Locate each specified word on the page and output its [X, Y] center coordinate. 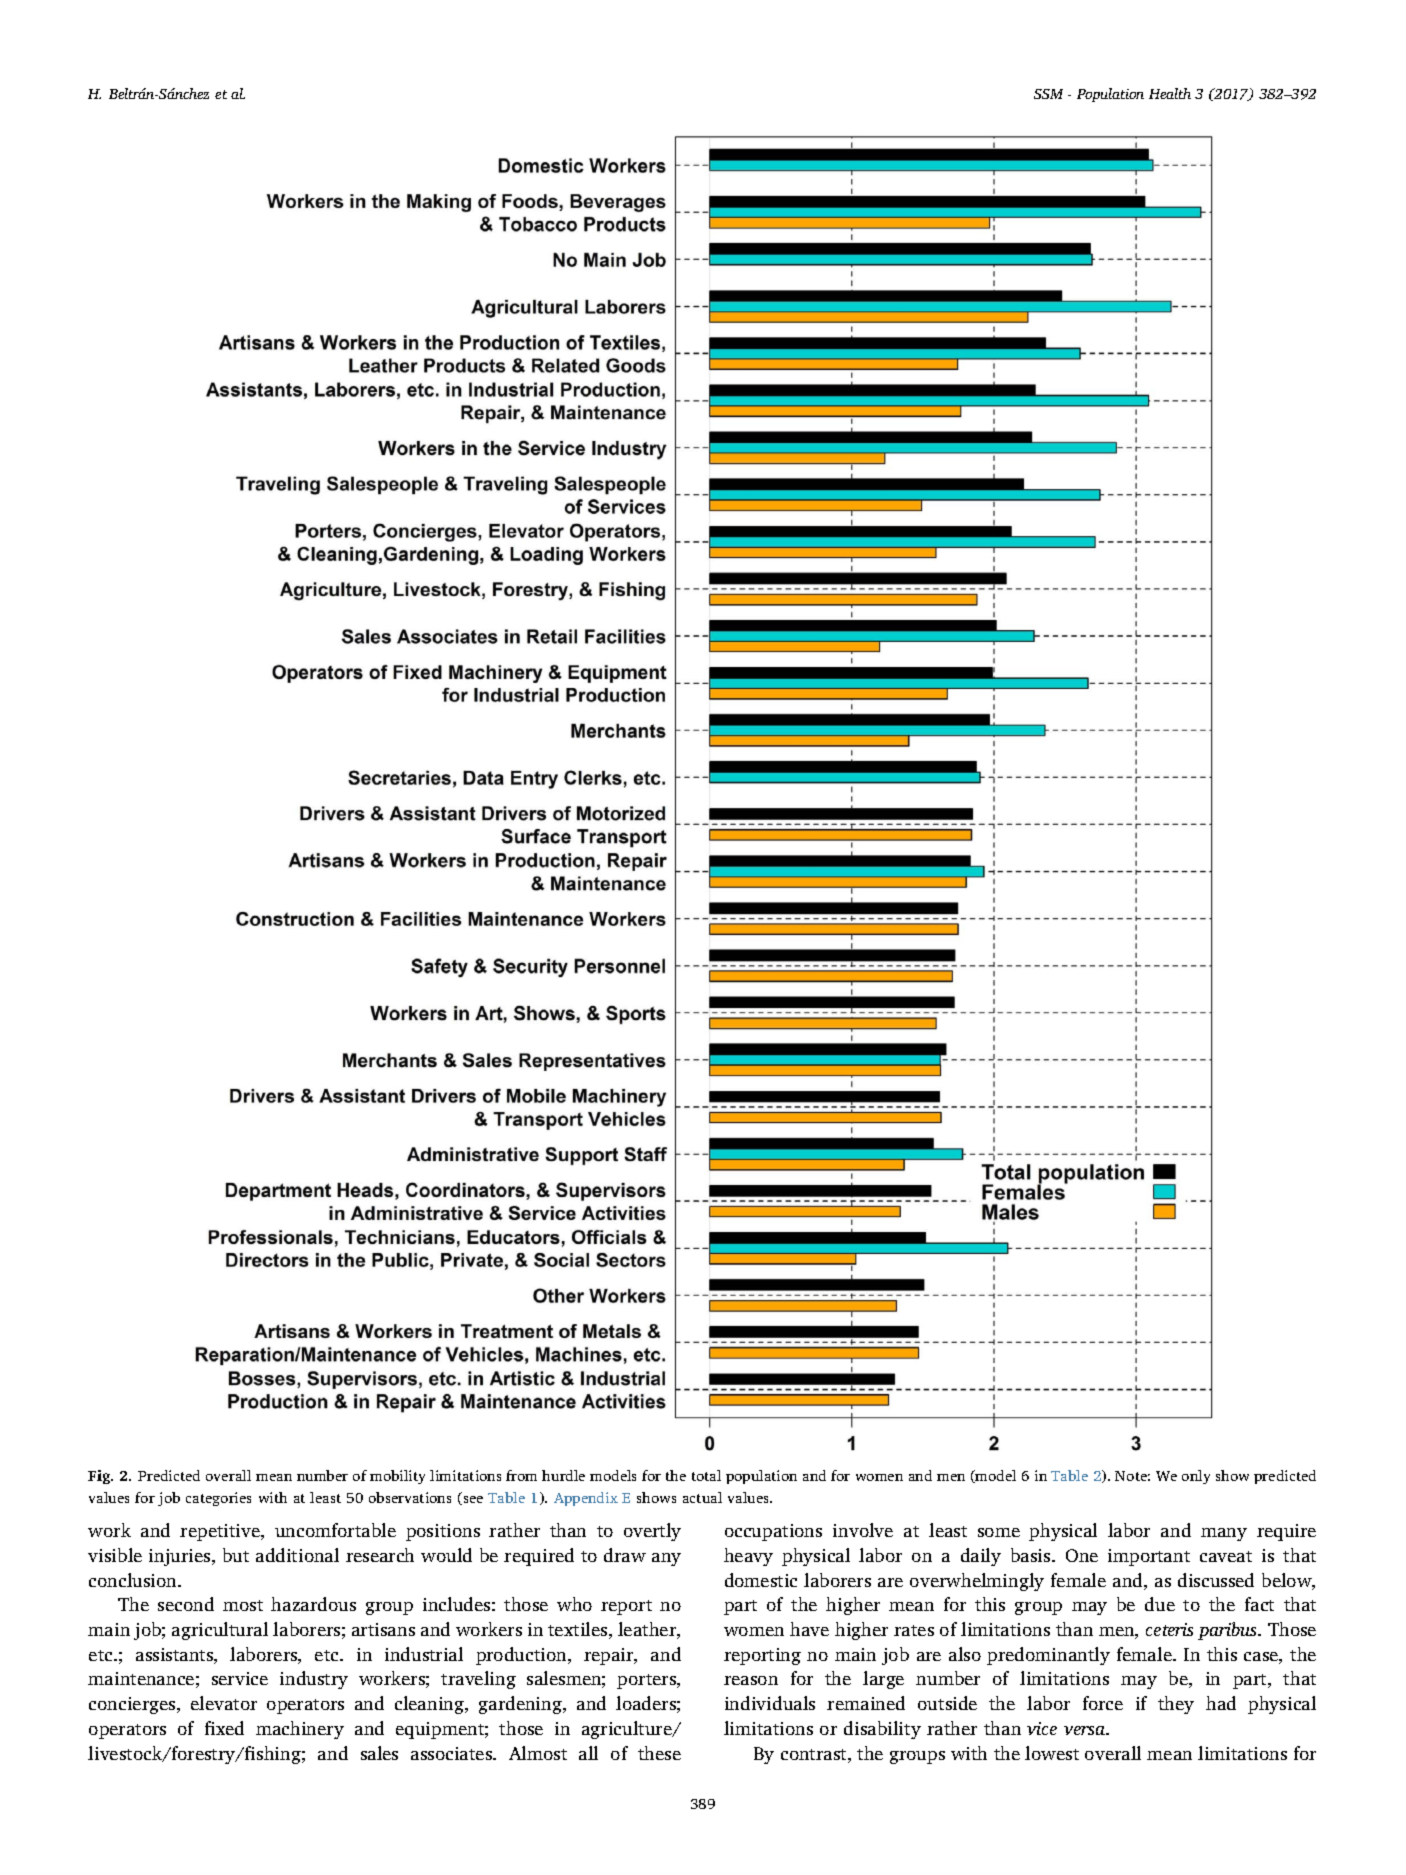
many [1224, 1534]
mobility [397, 1477]
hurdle [563, 1475]
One [1082, 1555]
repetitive [221, 1532]
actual [702, 1497]
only [1196, 1477]
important [1149, 1557]
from [521, 1475]
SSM [1048, 94]
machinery [300, 1730]
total [706, 1475]
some [999, 1532]
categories [218, 1499]
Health [1170, 93]
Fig [100, 1477]
